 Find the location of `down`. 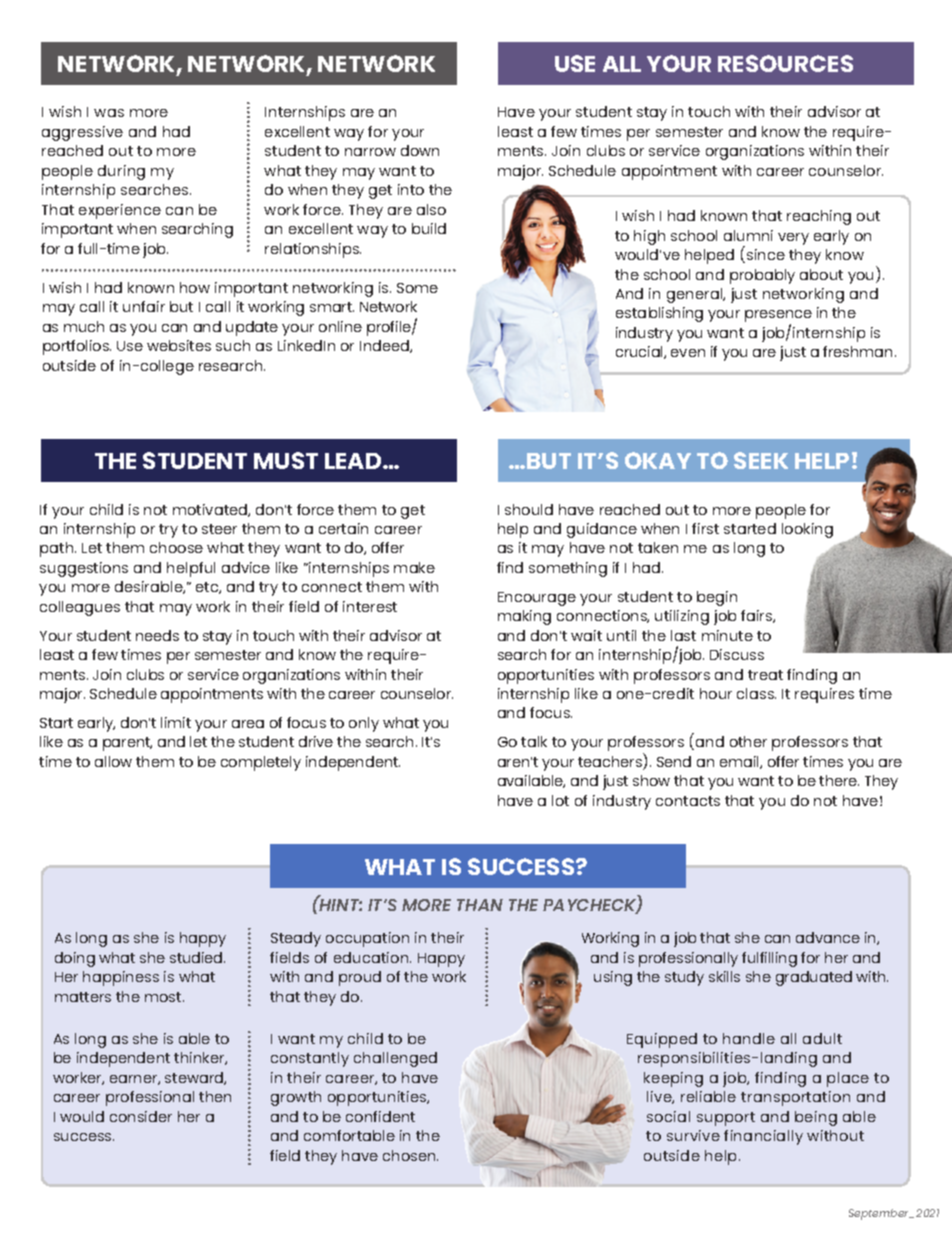

down is located at coordinates (420, 150).
